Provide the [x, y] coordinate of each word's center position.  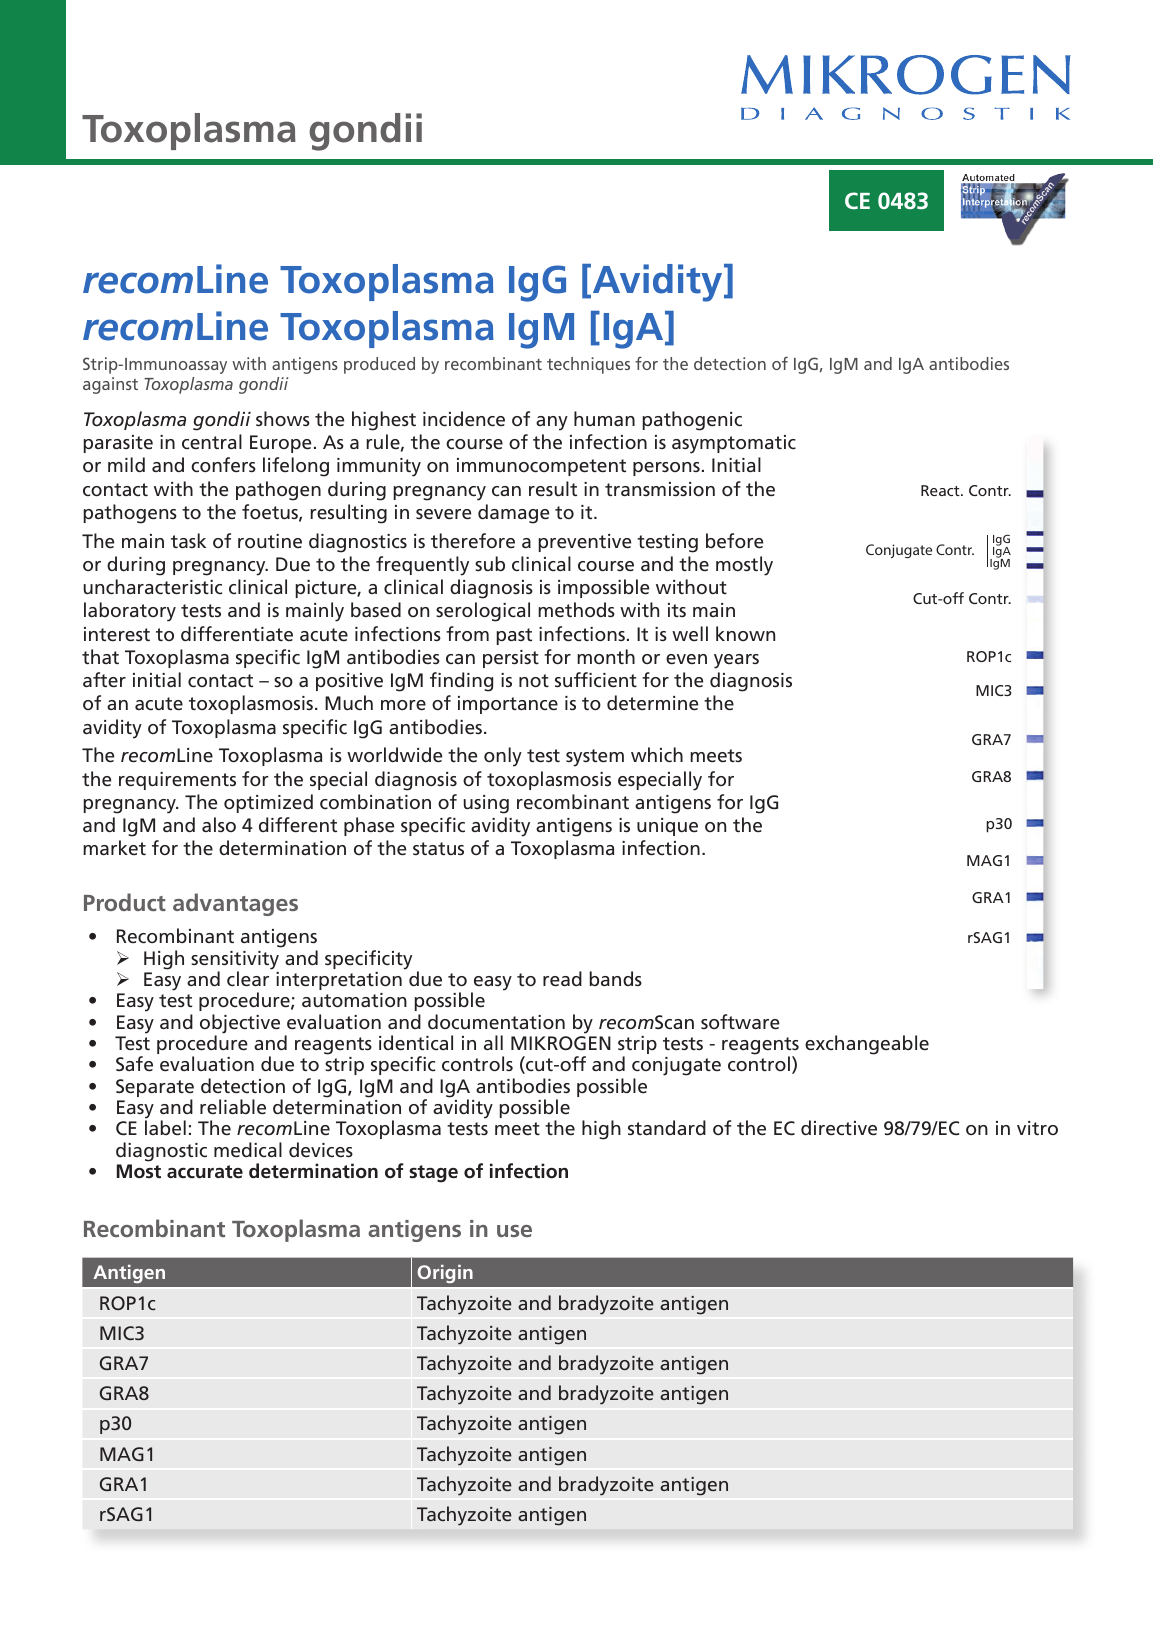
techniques [588, 365]
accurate [205, 1171]
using [486, 804]
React [941, 490]
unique [667, 827]
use [514, 1231]
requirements [177, 781]
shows [283, 418]
